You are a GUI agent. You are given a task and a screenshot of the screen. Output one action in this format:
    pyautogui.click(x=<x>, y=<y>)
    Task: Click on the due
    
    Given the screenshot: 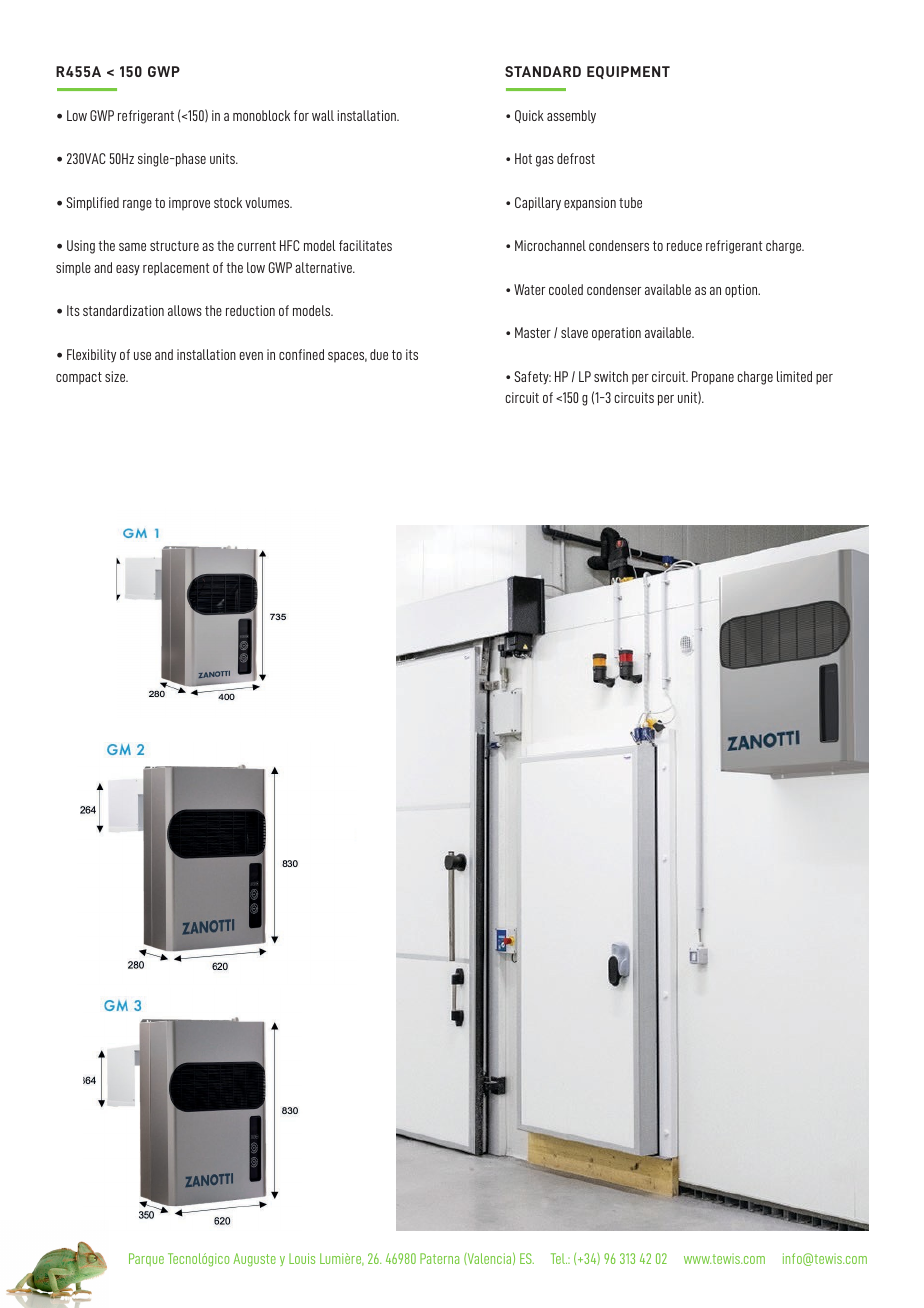 What is the action you would take?
    pyautogui.click(x=379, y=354)
